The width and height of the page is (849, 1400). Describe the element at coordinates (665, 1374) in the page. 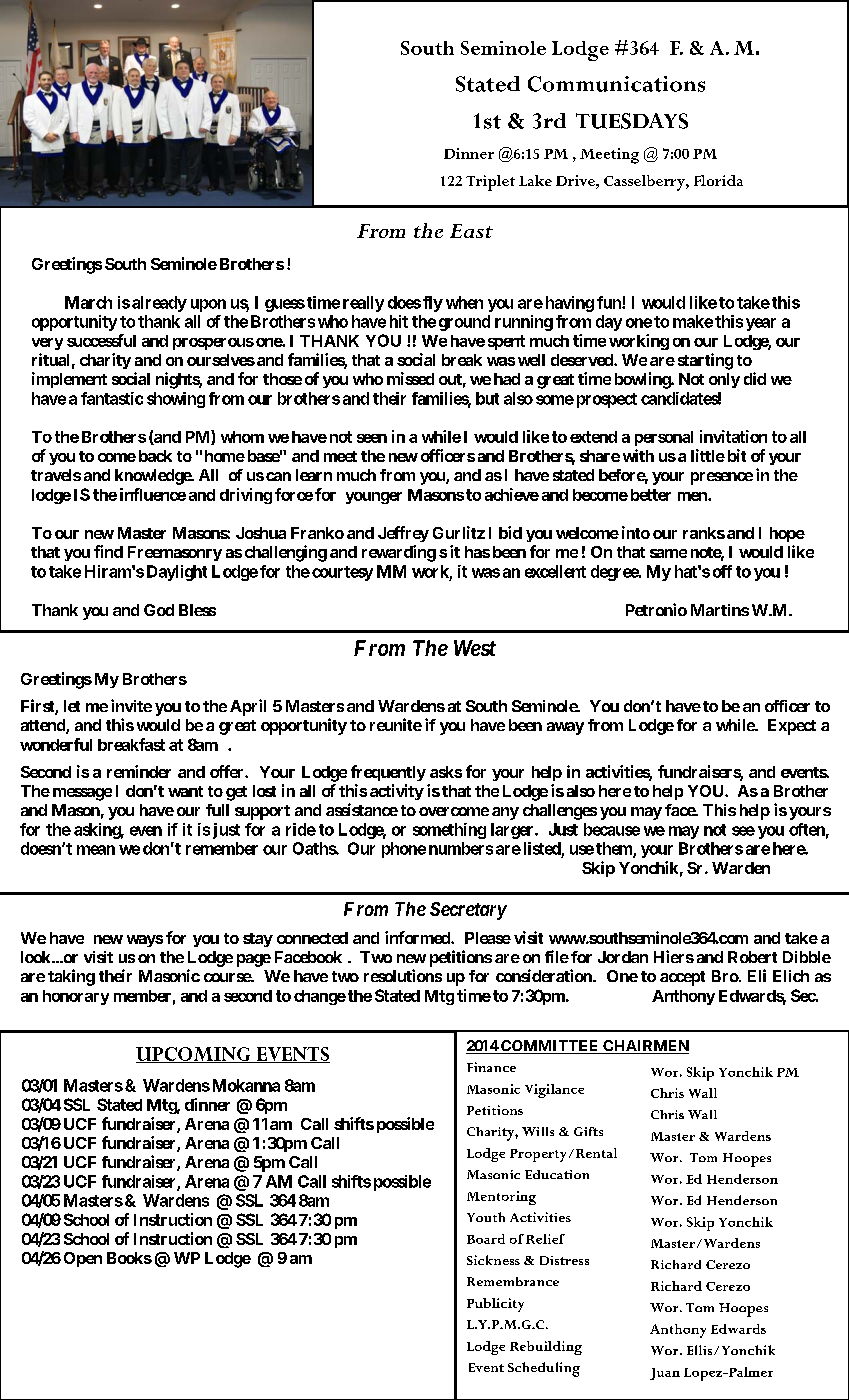

I see `Juan` at that location.
